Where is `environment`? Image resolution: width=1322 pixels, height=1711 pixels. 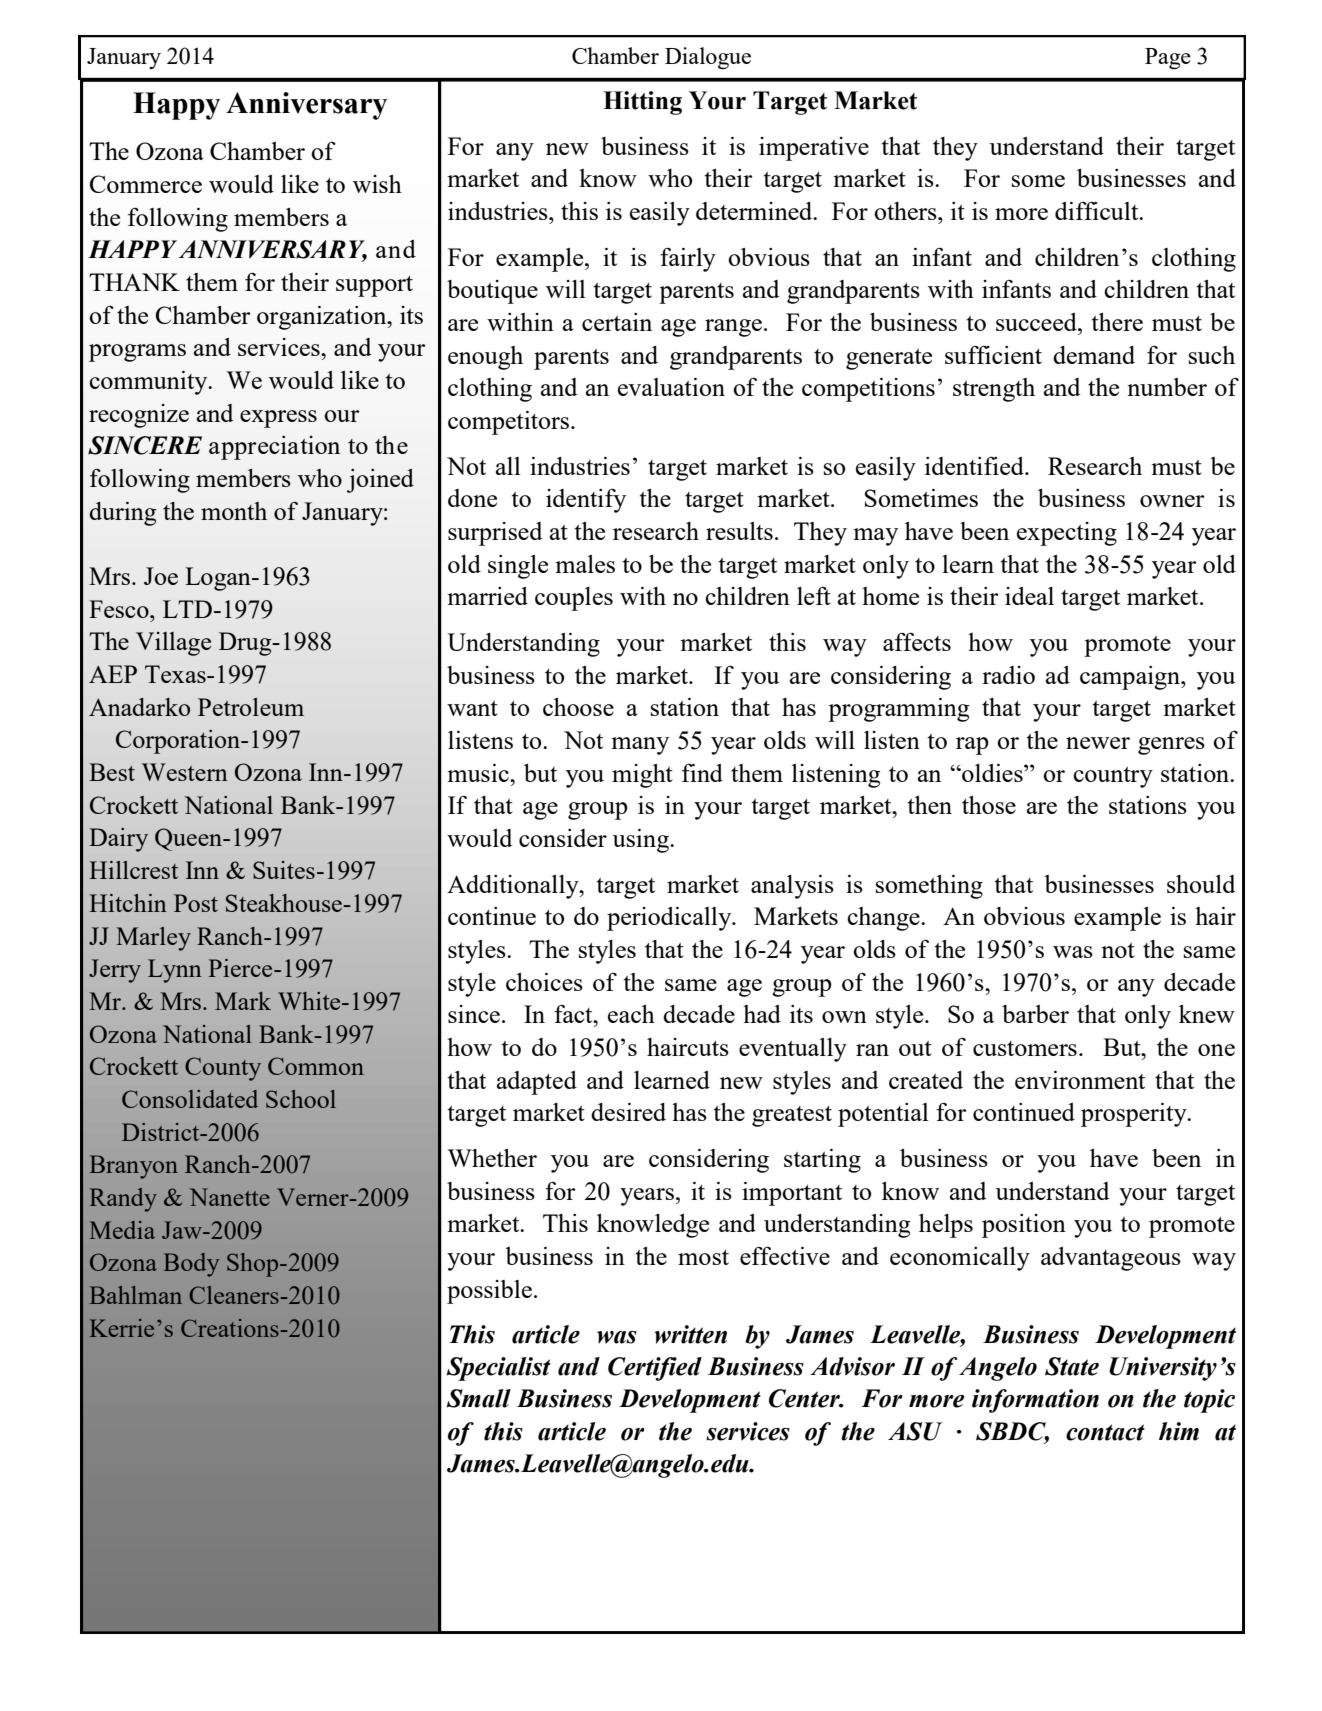
environment is located at coordinates (1080, 1080).
